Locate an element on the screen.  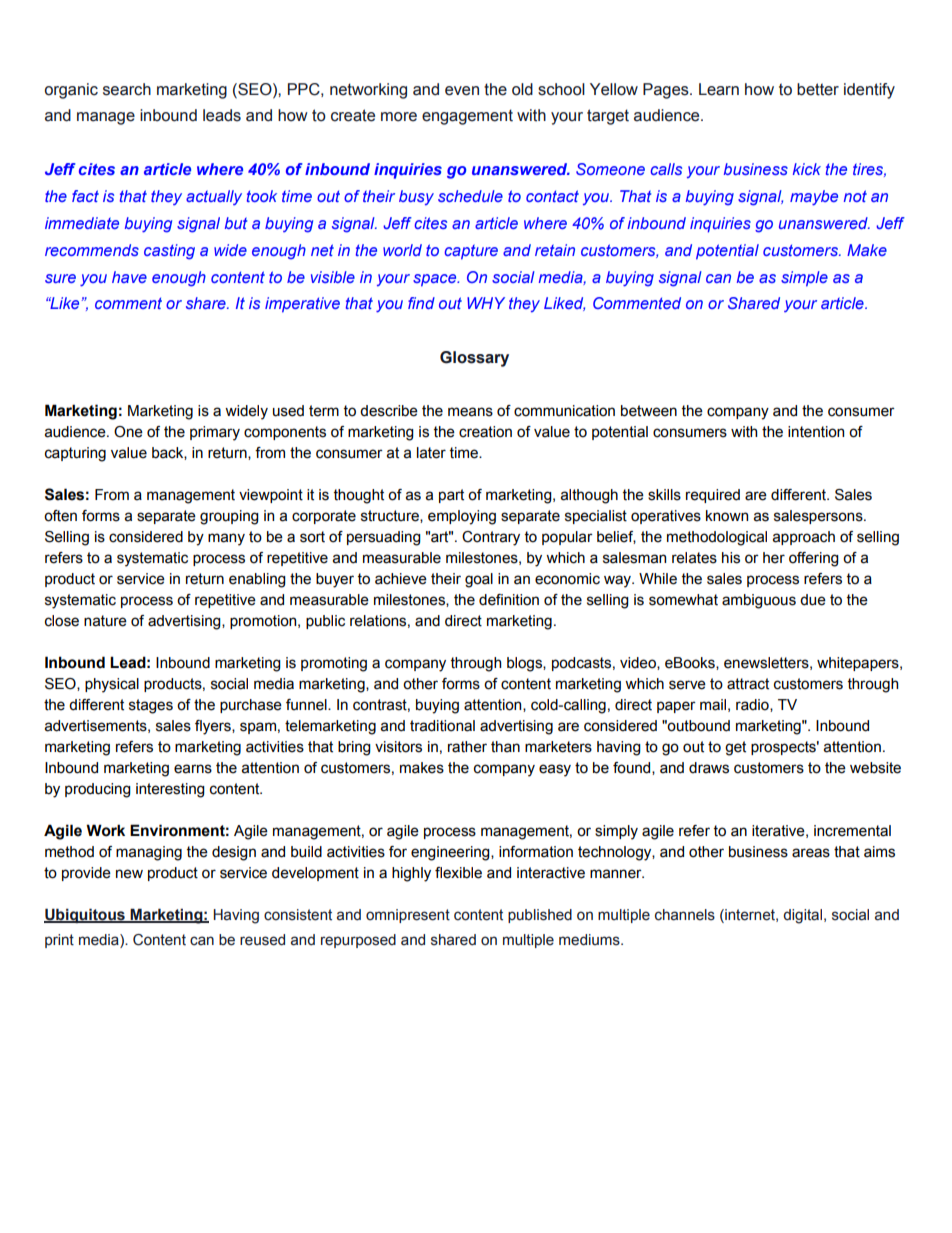
better is located at coordinates (818, 89).
